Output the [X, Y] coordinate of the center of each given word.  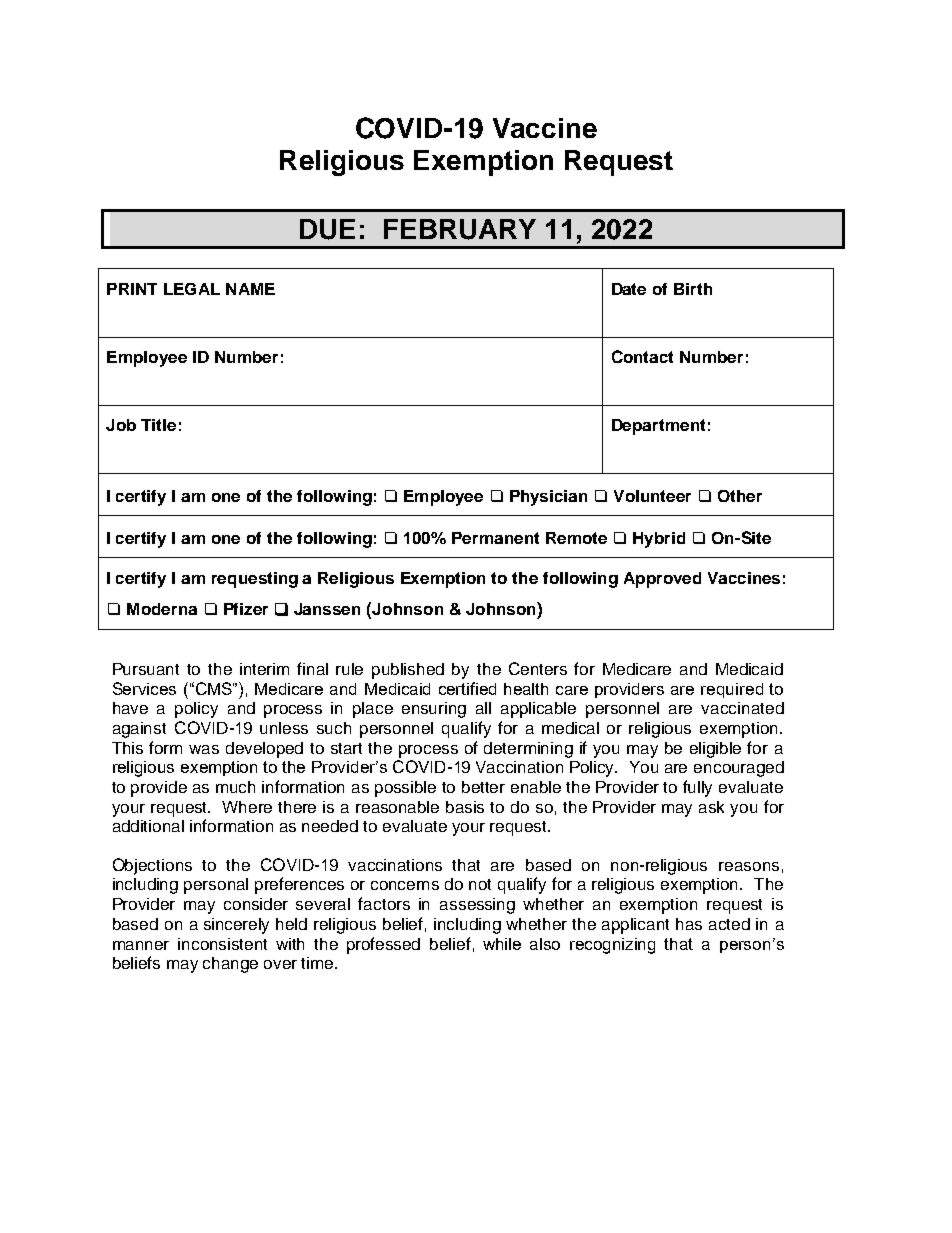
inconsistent [222, 944]
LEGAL [192, 289]
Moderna [162, 609]
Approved [662, 580]
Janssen [327, 609]
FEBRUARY [460, 229]
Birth [693, 289]
